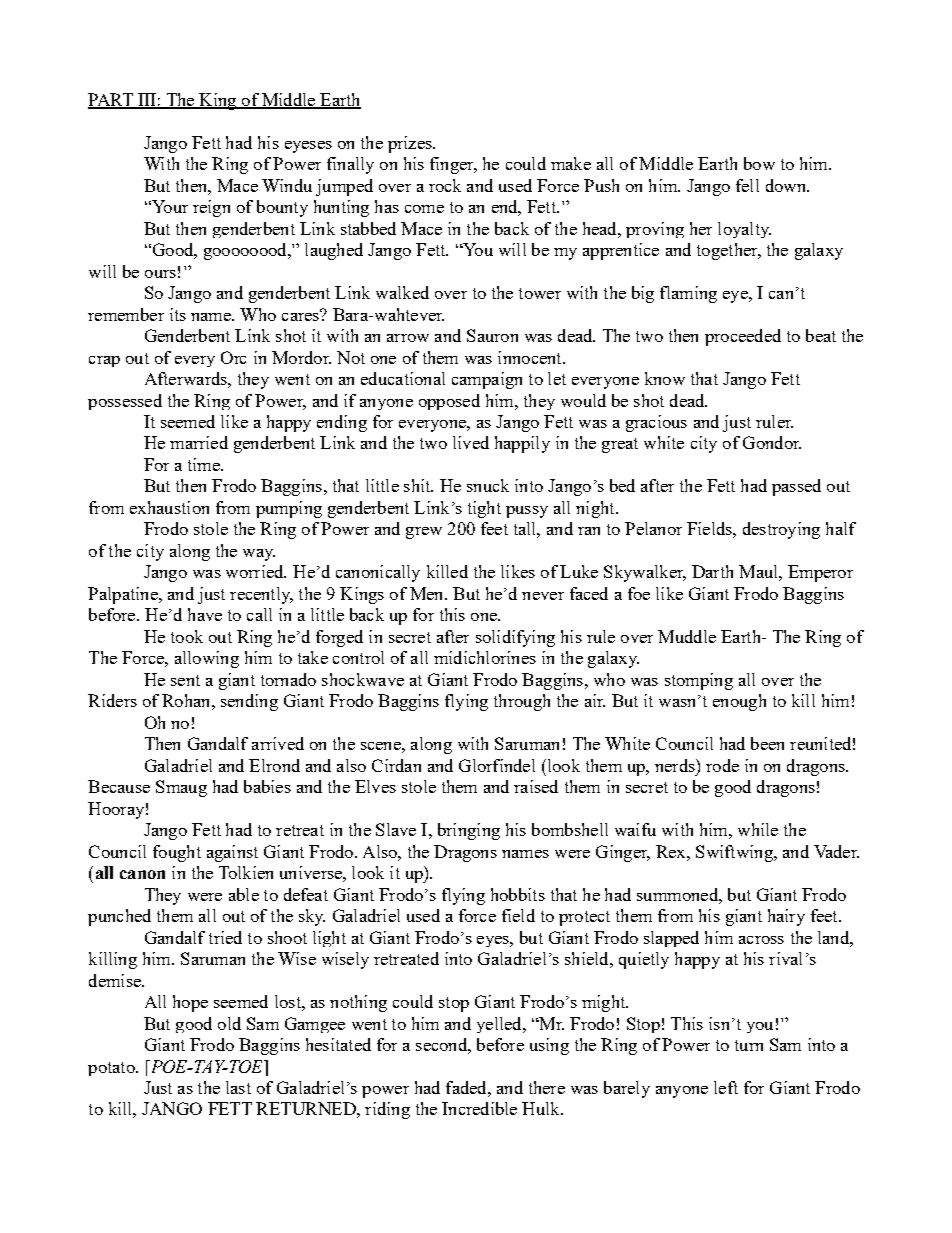  I want to click on tight, so click(484, 509).
